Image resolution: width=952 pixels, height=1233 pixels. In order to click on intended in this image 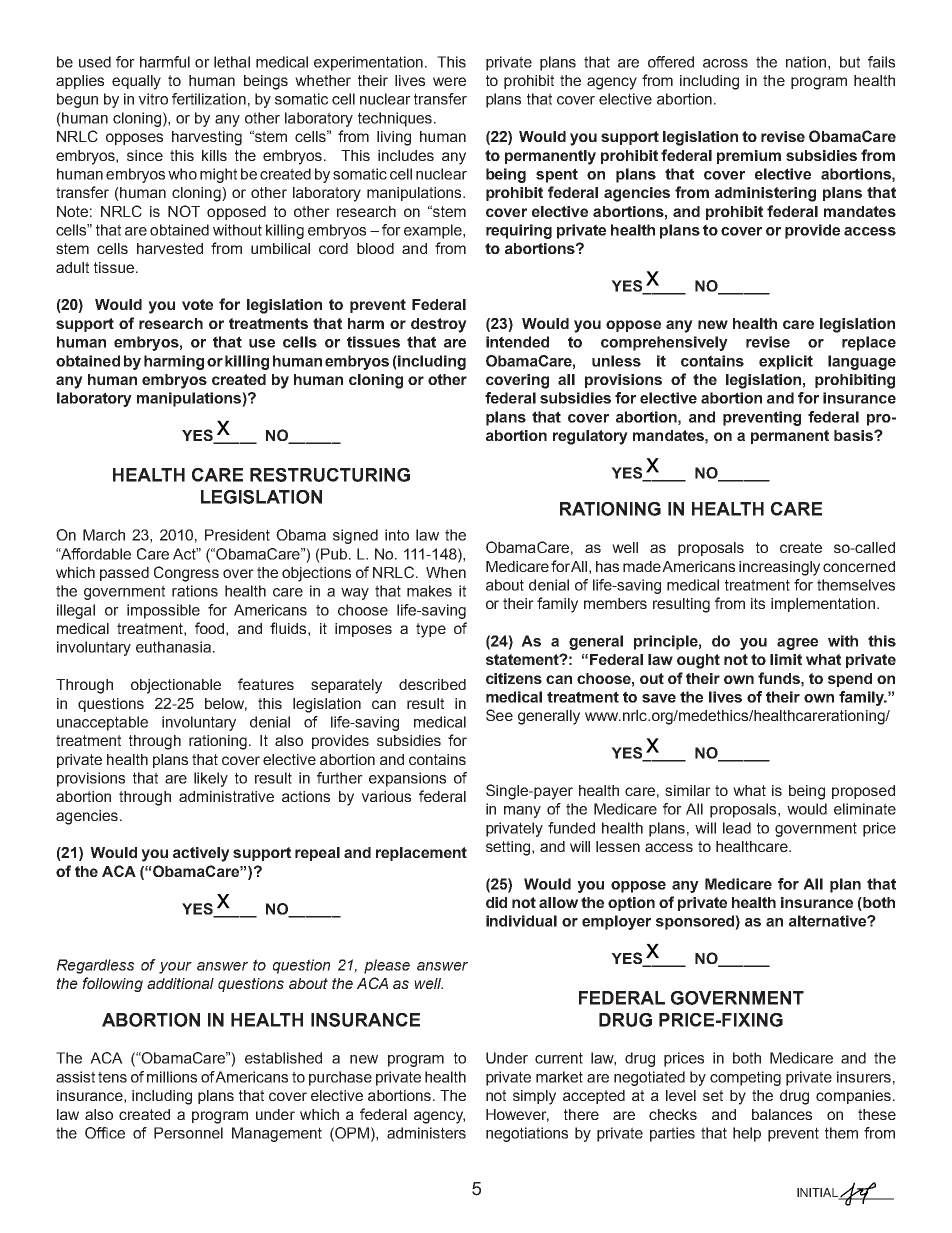, I will do `click(517, 342)`.
